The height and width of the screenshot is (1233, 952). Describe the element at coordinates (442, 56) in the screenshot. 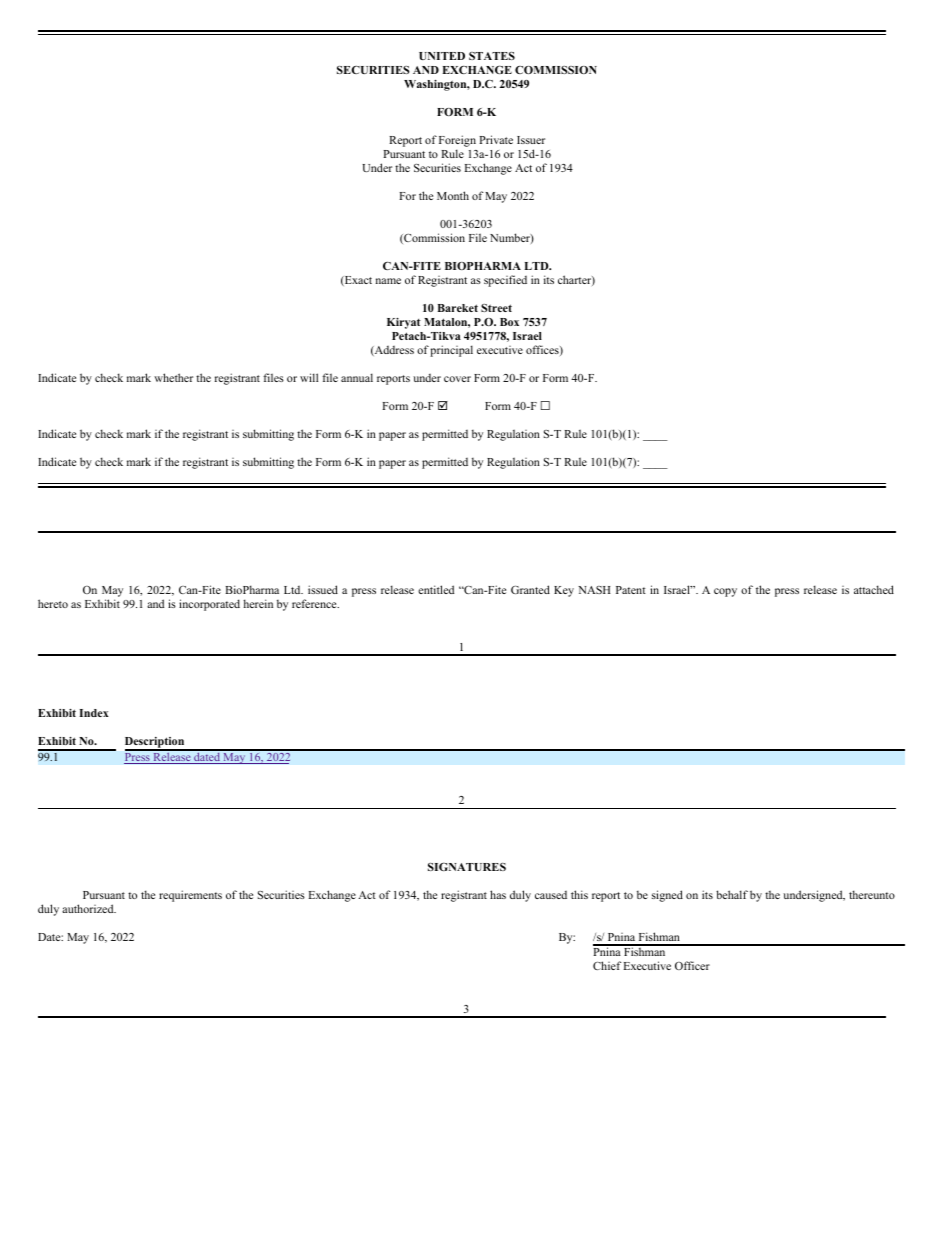

I see `UNITED` at that location.
